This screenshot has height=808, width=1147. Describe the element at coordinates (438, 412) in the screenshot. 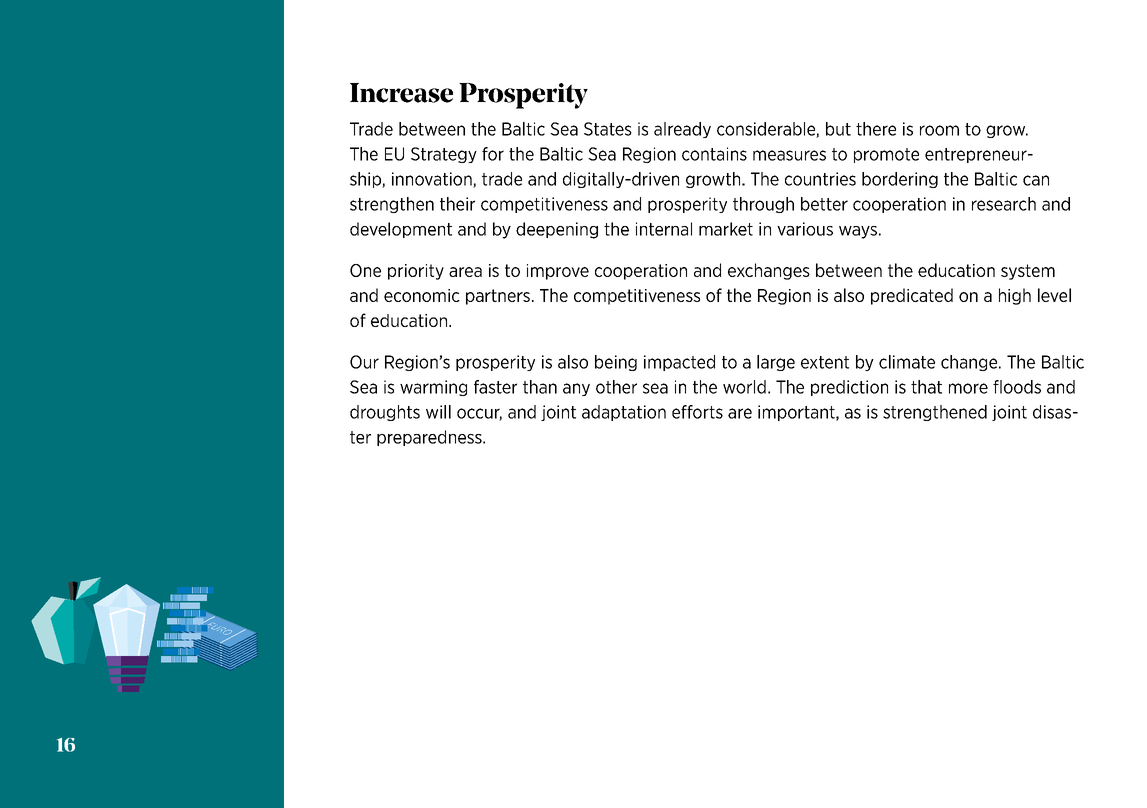

I see `will` at that location.
